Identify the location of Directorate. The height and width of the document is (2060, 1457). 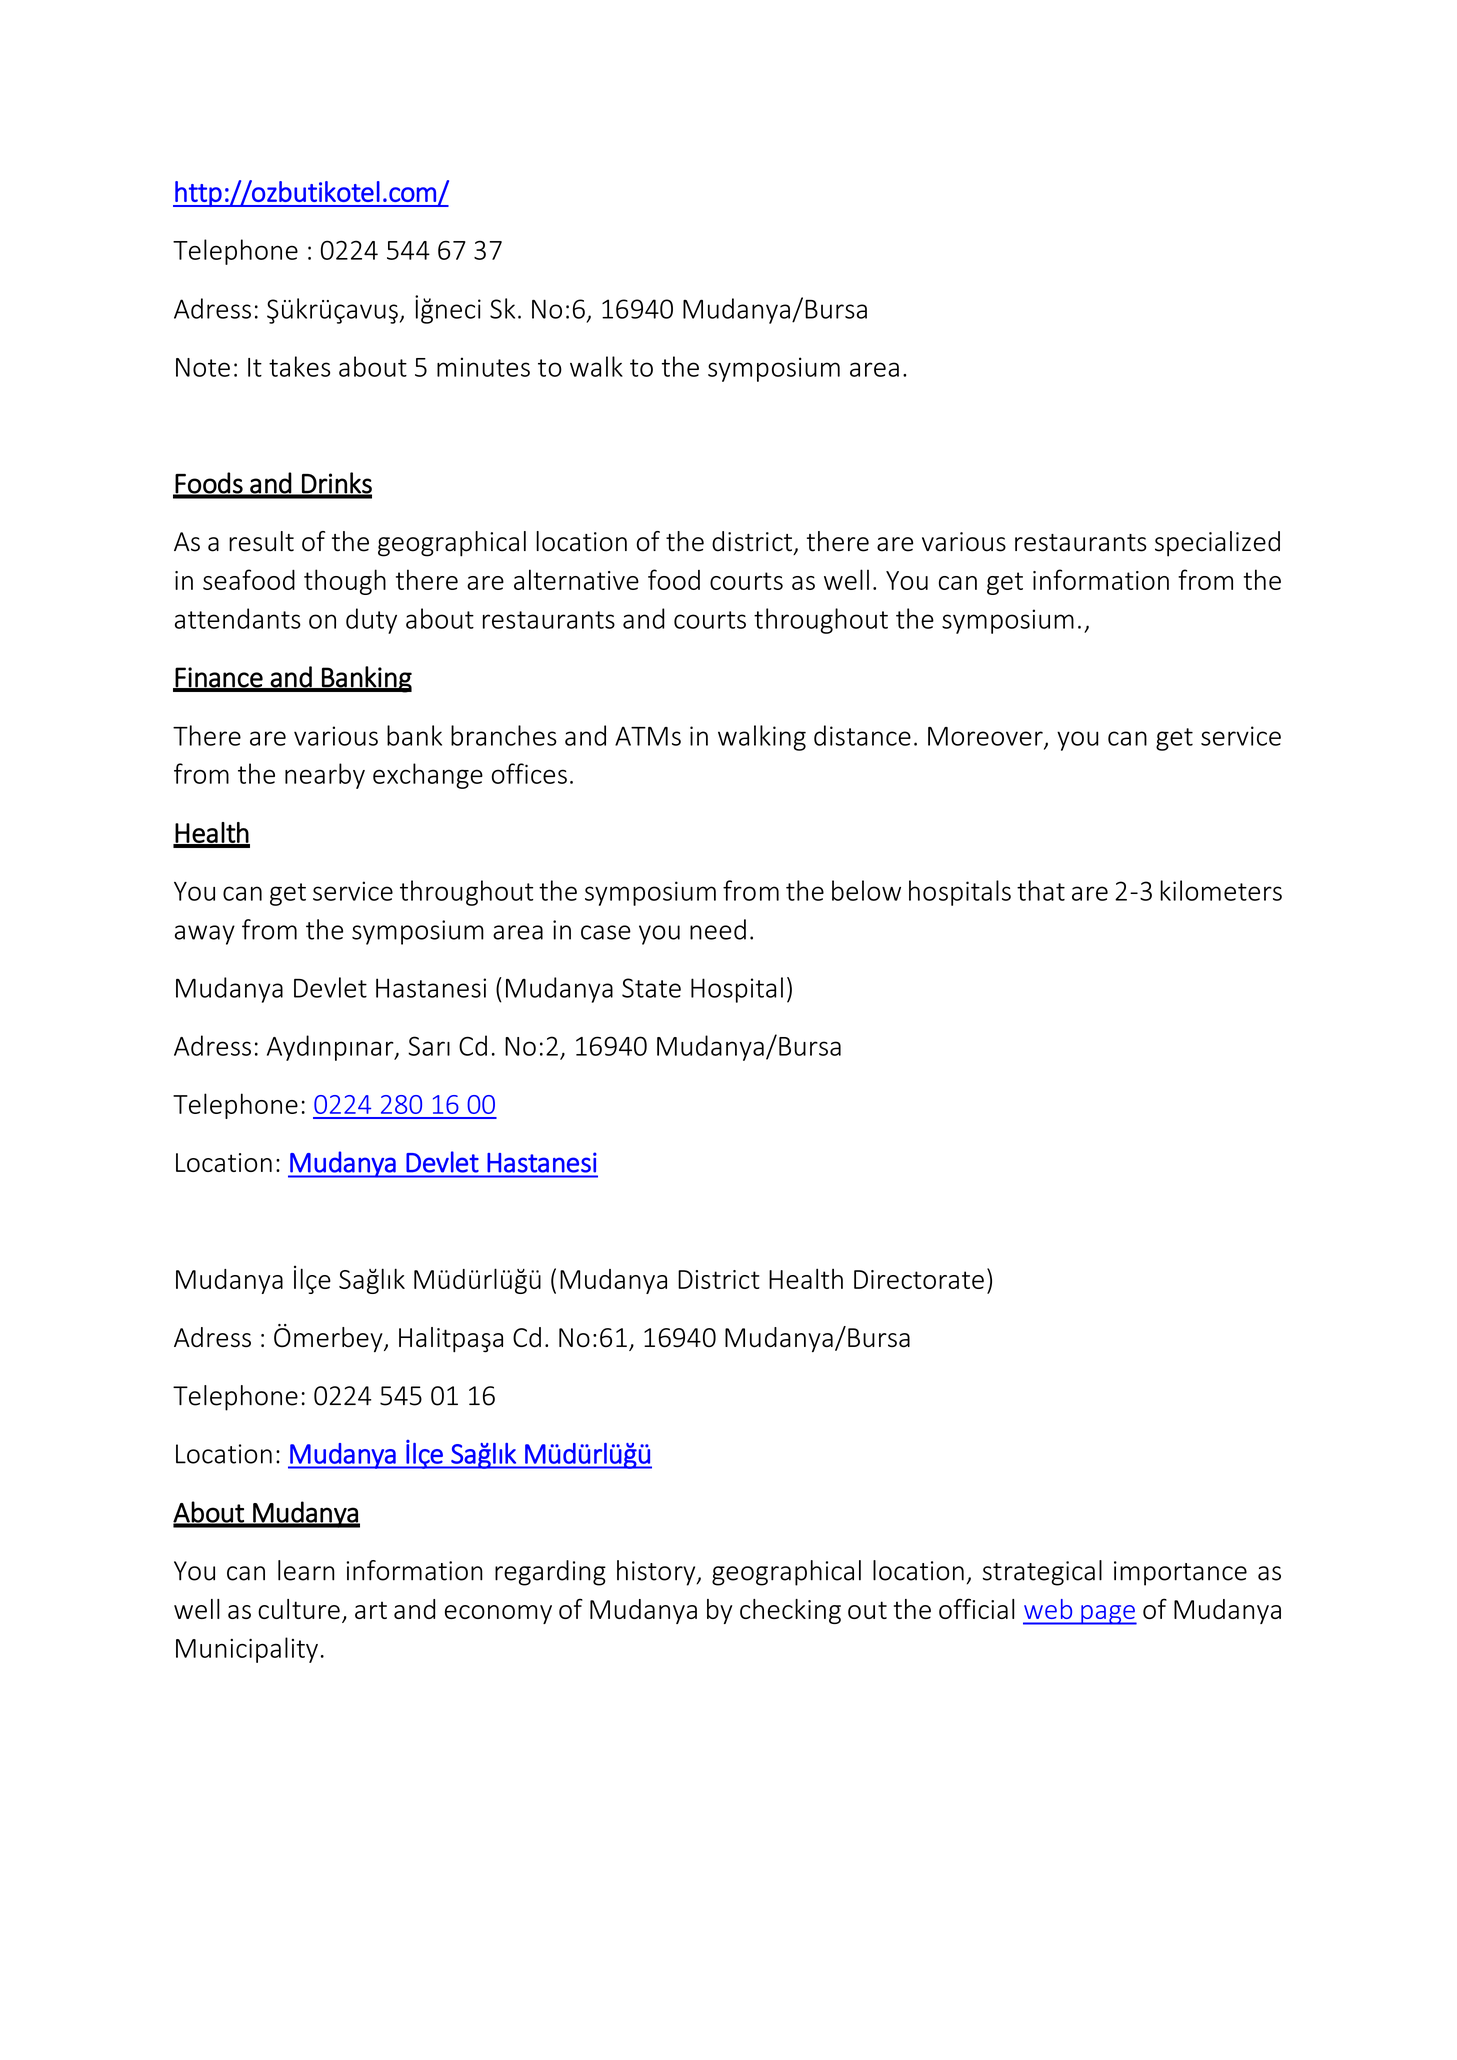
(919, 1279).
